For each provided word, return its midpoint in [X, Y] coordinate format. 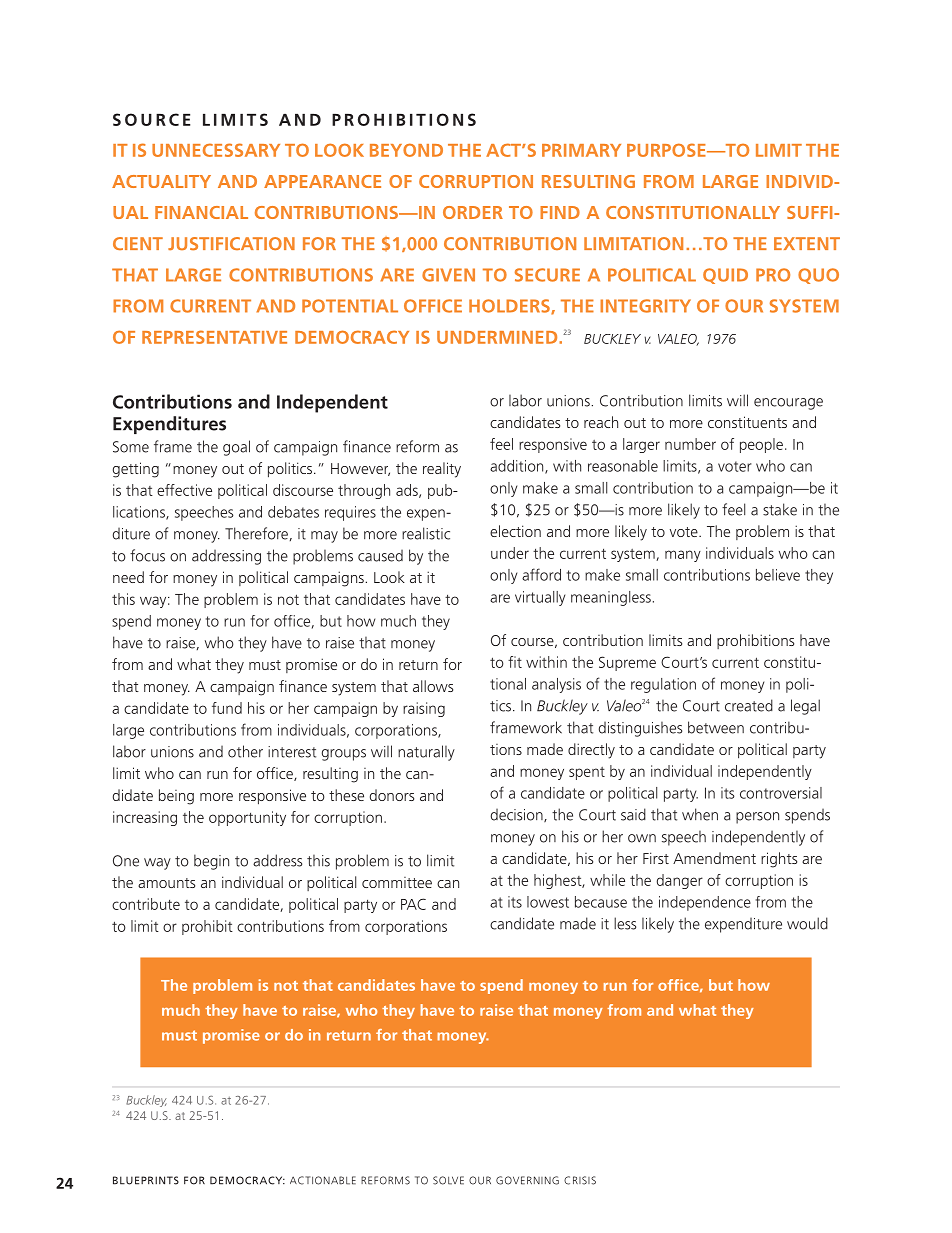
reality [442, 470]
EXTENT [807, 243]
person [757, 818]
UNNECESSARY [216, 150]
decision [518, 815]
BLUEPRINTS [146, 1180]
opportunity [247, 818]
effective [184, 490]
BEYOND [406, 150]
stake [780, 509]
